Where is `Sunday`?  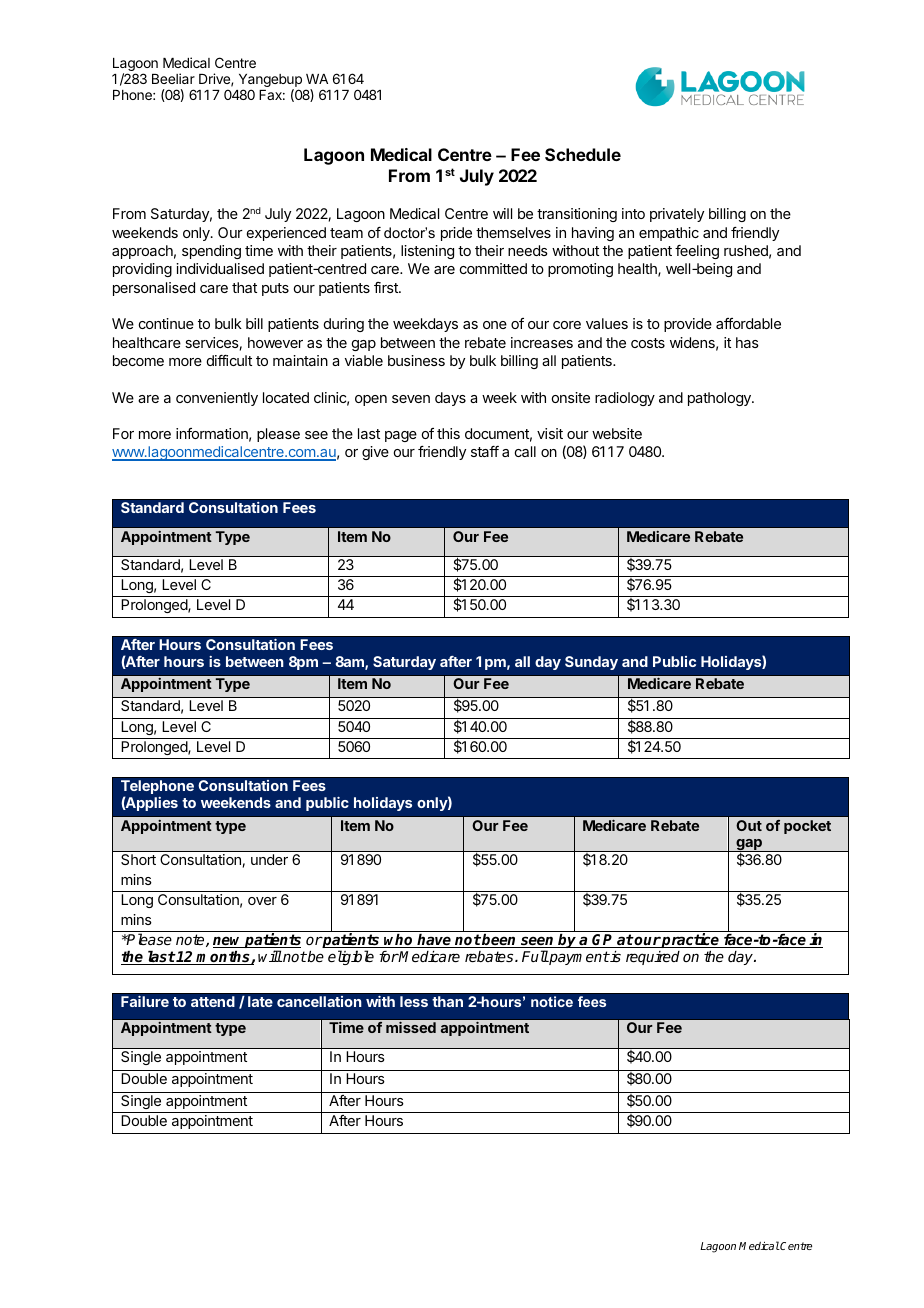 Sunday is located at coordinates (591, 663).
